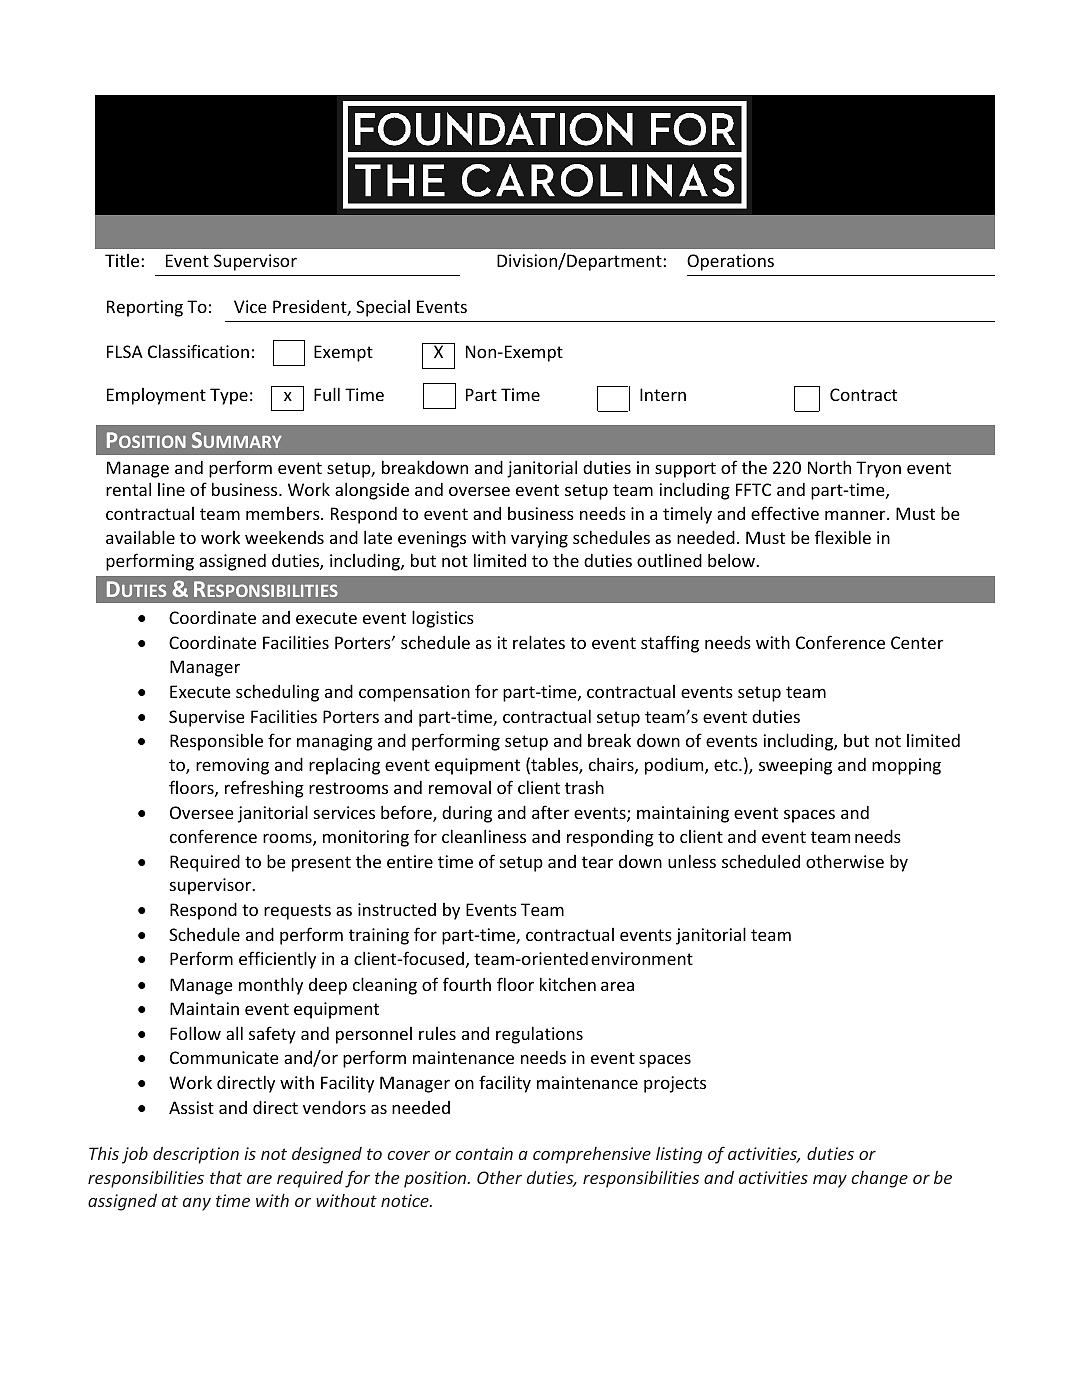 The image size is (1080, 1398). I want to click on flexible, so click(843, 537).
